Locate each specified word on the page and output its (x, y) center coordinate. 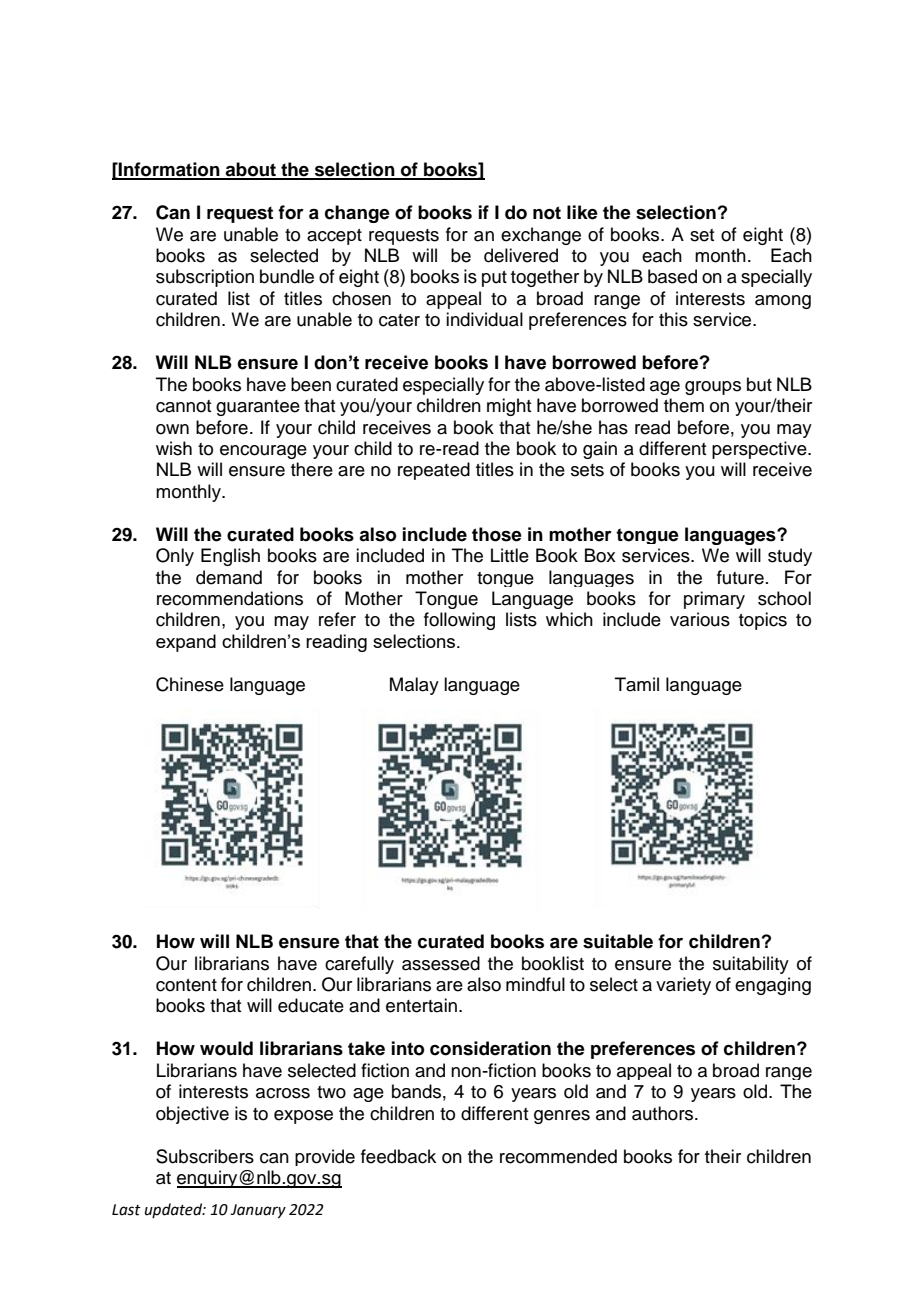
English (230, 557)
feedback (398, 1156)
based (672, 276)
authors (664, 1113)
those (497, 534)
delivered (521, 255)
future (740, 577)
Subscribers (205, 1156)
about (251, 170)
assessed (441, 963)
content (186, 985)
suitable (618, 941)
